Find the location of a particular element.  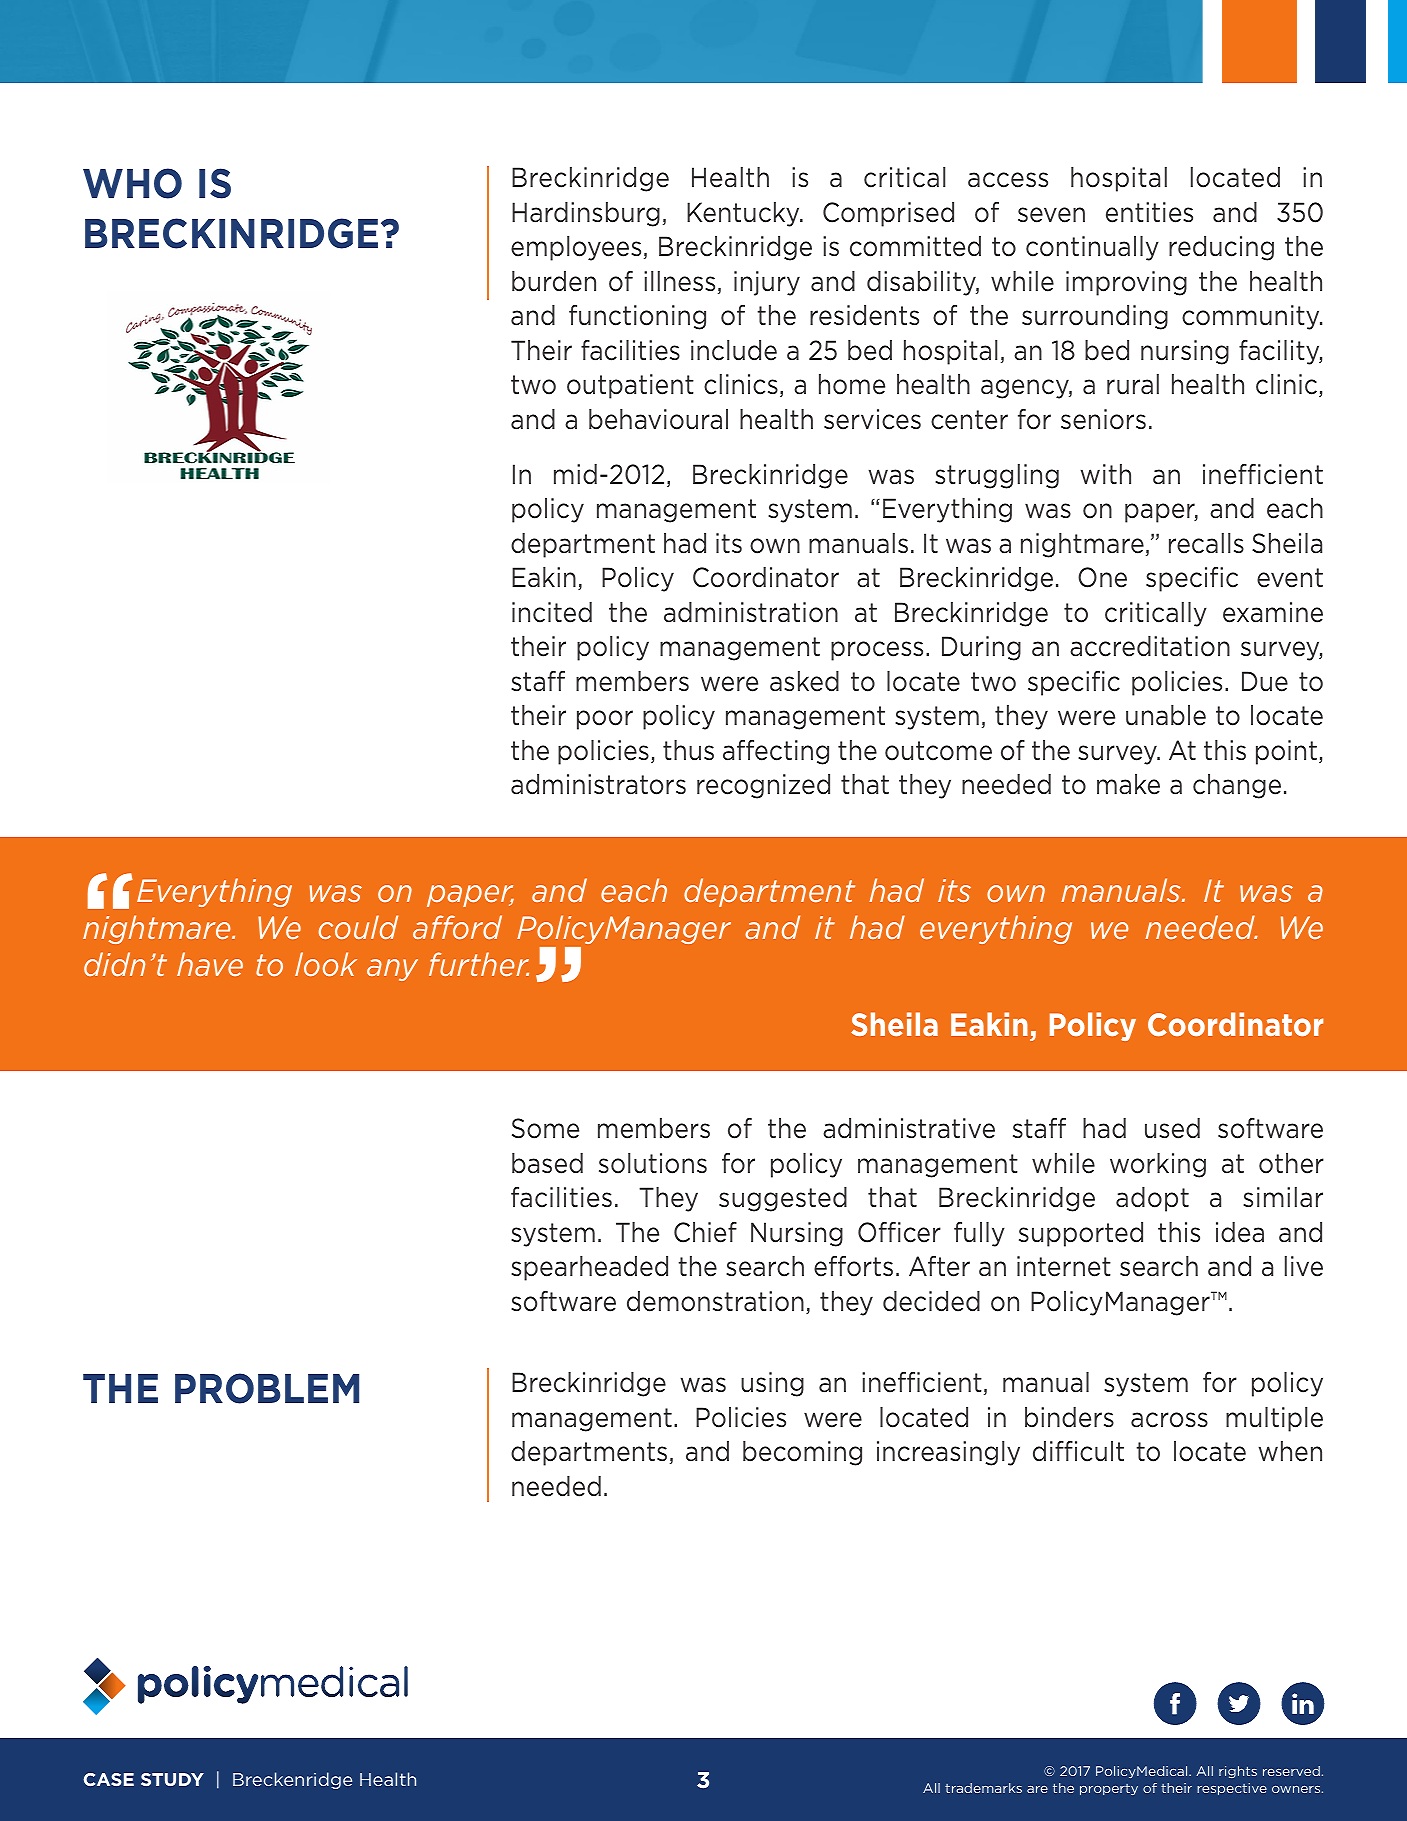

could is located at coordinates (358, 927).
